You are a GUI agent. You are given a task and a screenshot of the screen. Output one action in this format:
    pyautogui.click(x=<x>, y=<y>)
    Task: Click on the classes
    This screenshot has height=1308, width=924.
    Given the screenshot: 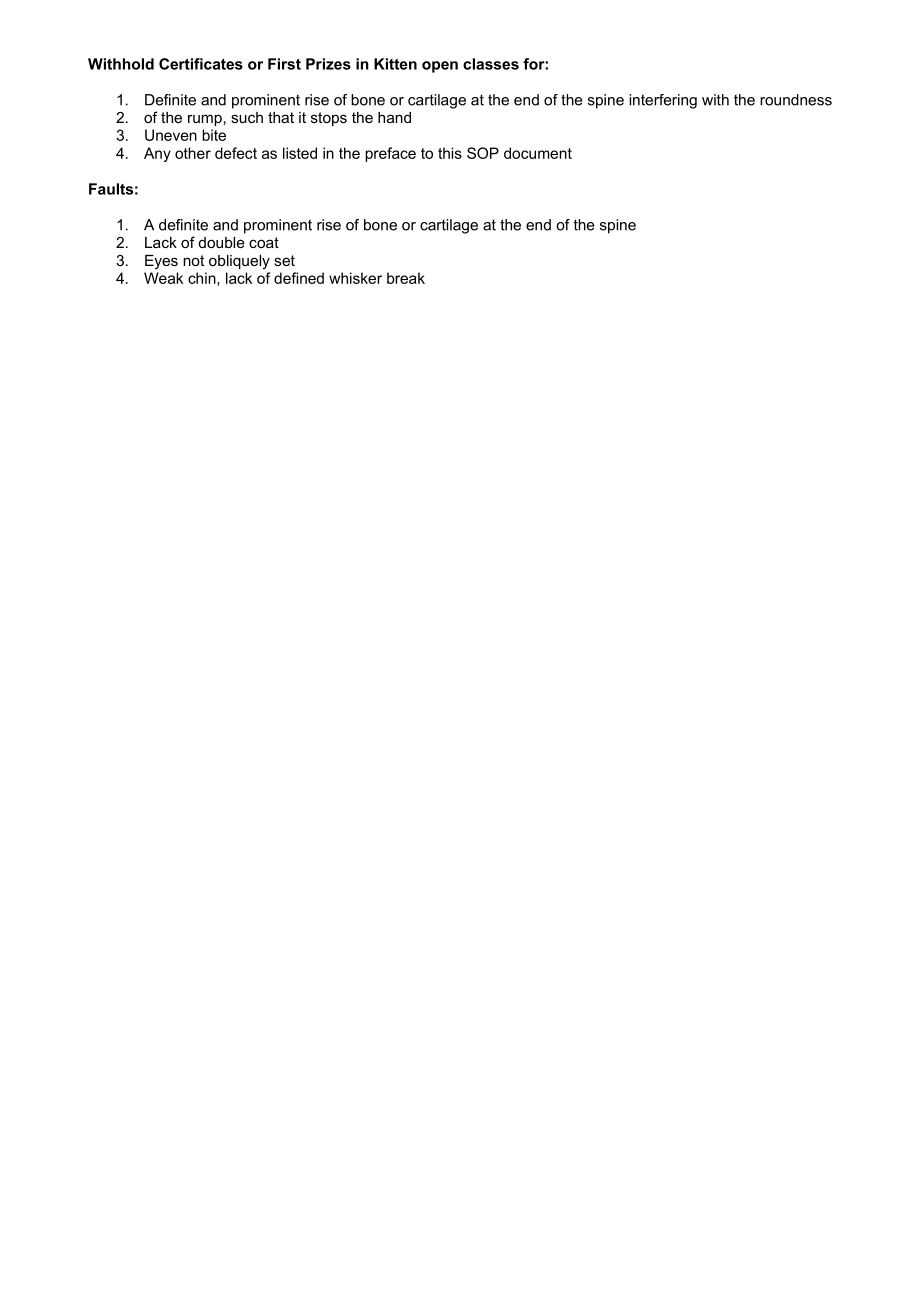 What is the action you would take?
    pyautogui.click(x=491, y=64)
